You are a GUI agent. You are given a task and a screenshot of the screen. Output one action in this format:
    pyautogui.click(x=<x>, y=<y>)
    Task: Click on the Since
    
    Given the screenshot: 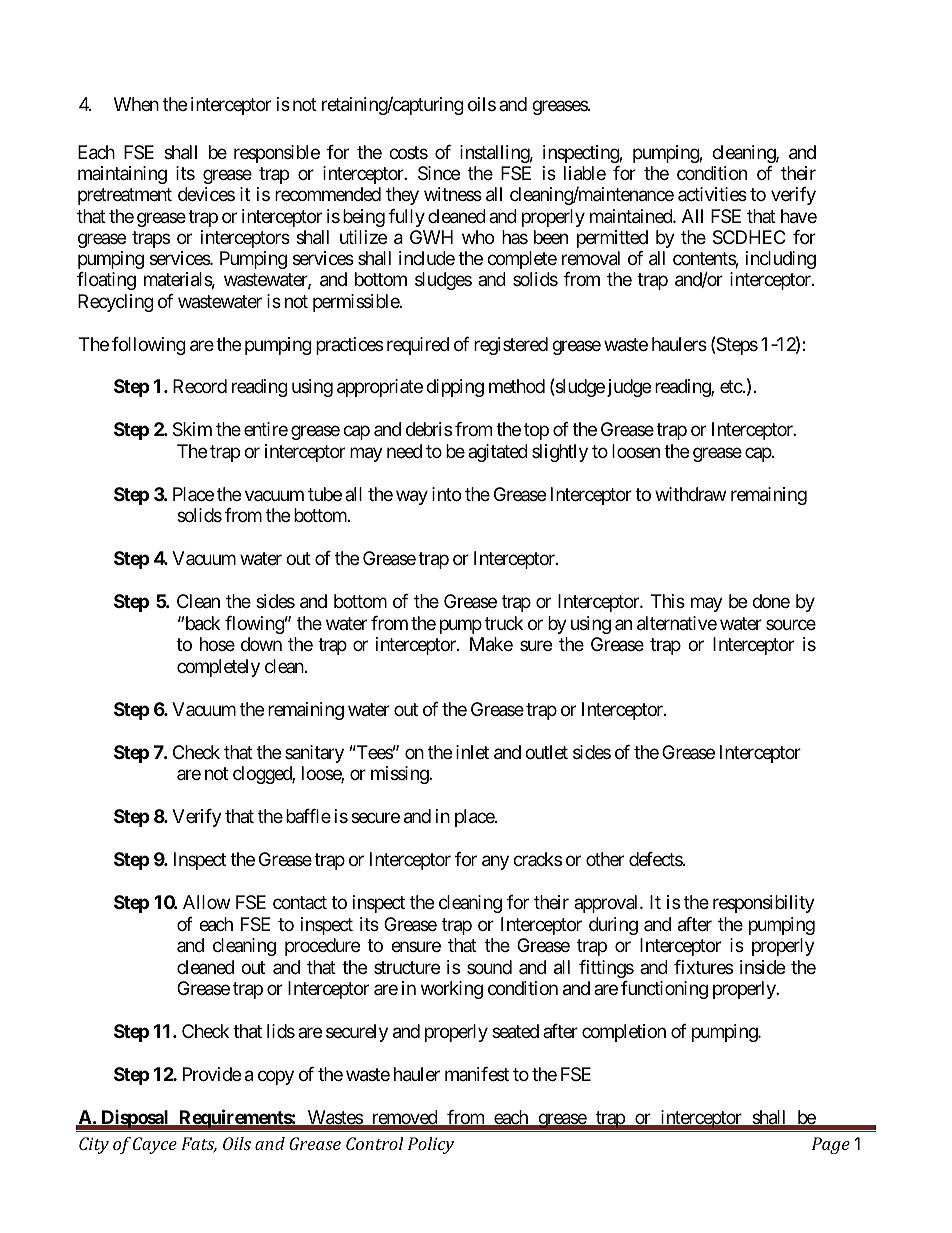 What is the action you would take?
    pyautogui.click(x=439, y=173)
